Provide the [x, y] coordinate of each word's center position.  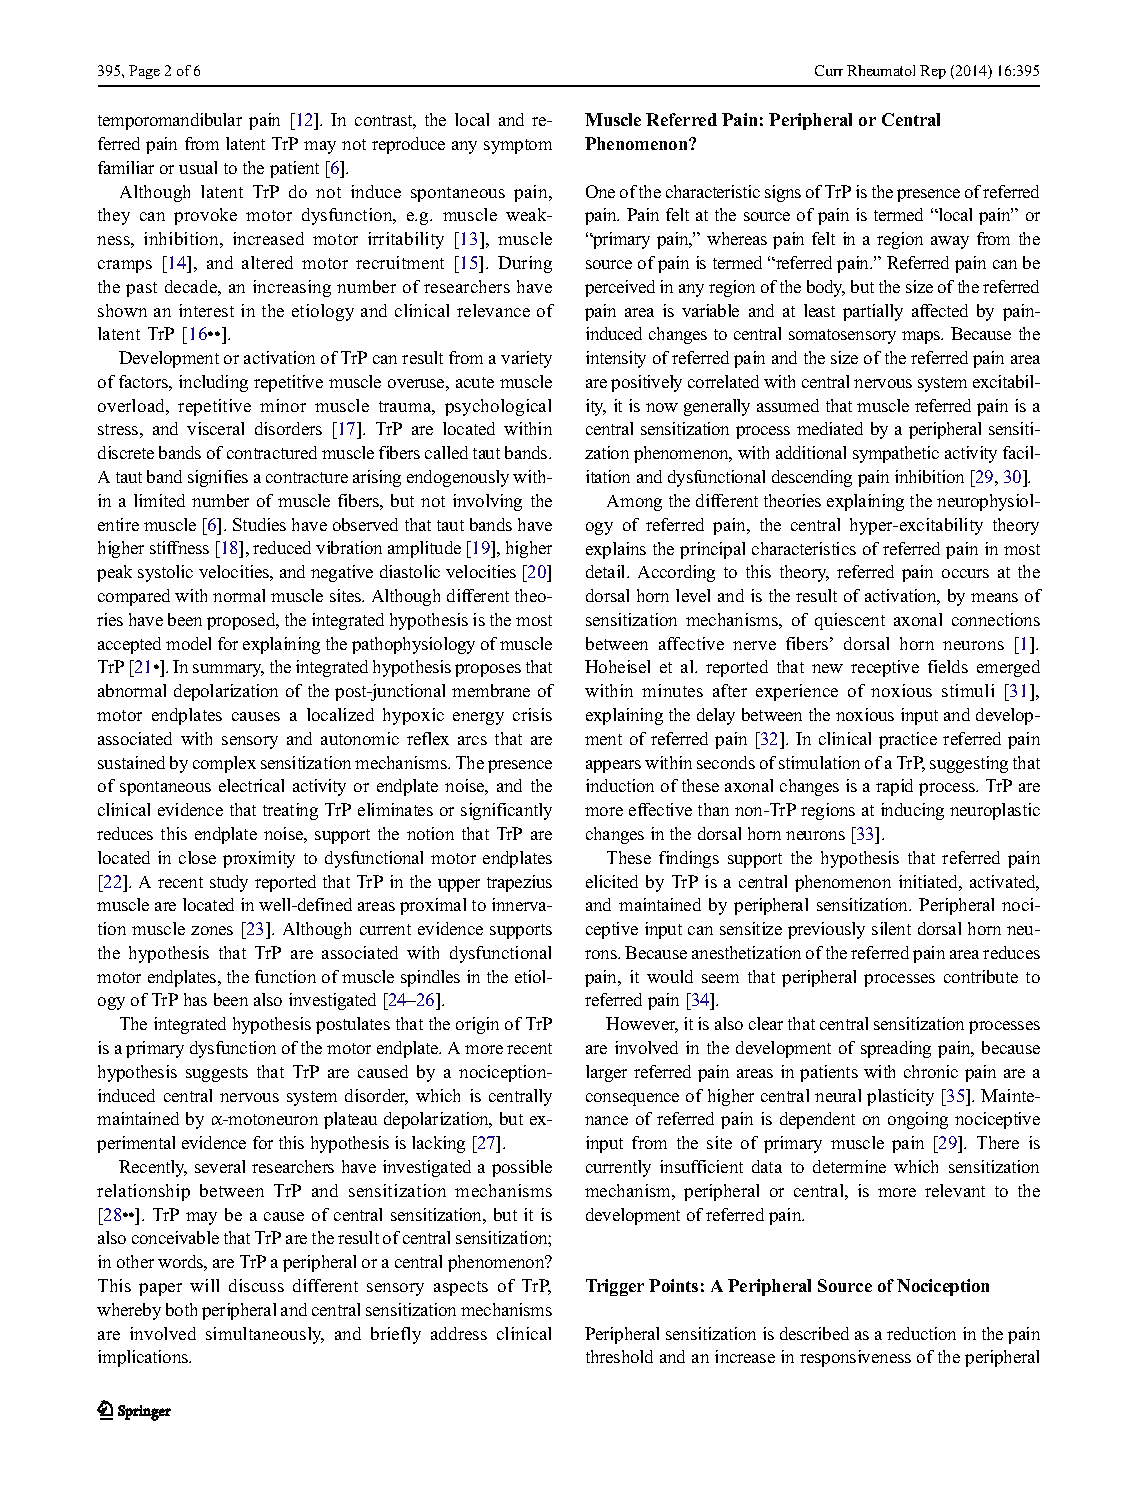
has [195, 999]
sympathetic [896, 454]
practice [908, 740]
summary [228, 670]
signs [783, 193]
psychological [498, 407]
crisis [532, 714]
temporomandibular [170, 121]
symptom [518, 146]
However [642, 1025]
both [181, 1309]
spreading [896, 1049]
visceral [215, 428]
